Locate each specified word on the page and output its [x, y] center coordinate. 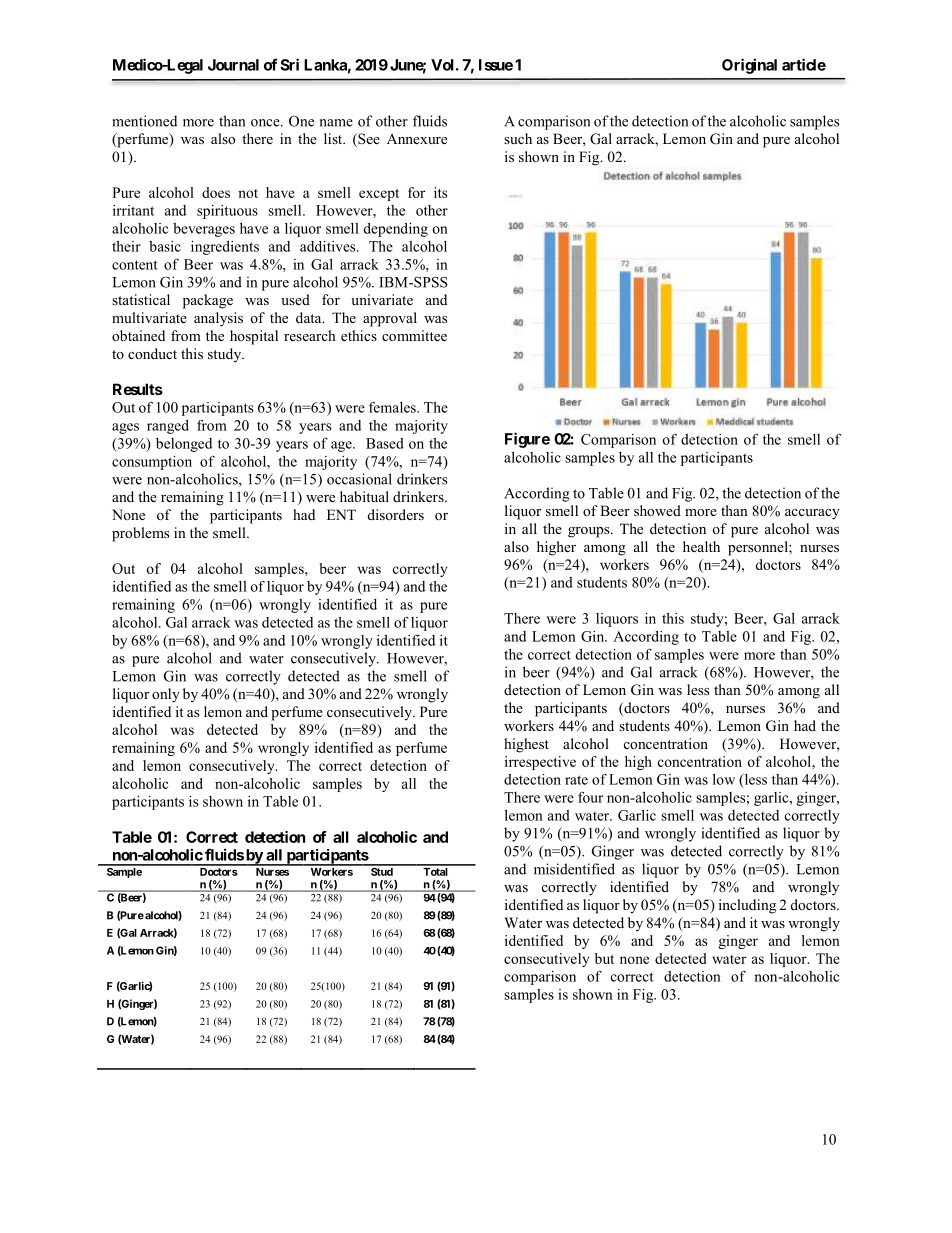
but [604, 958]
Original [749, 66]
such [518, 138]
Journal [233, 65]
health [701, 546]
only [166, 695]
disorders [396, 514]
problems [140, 534]
